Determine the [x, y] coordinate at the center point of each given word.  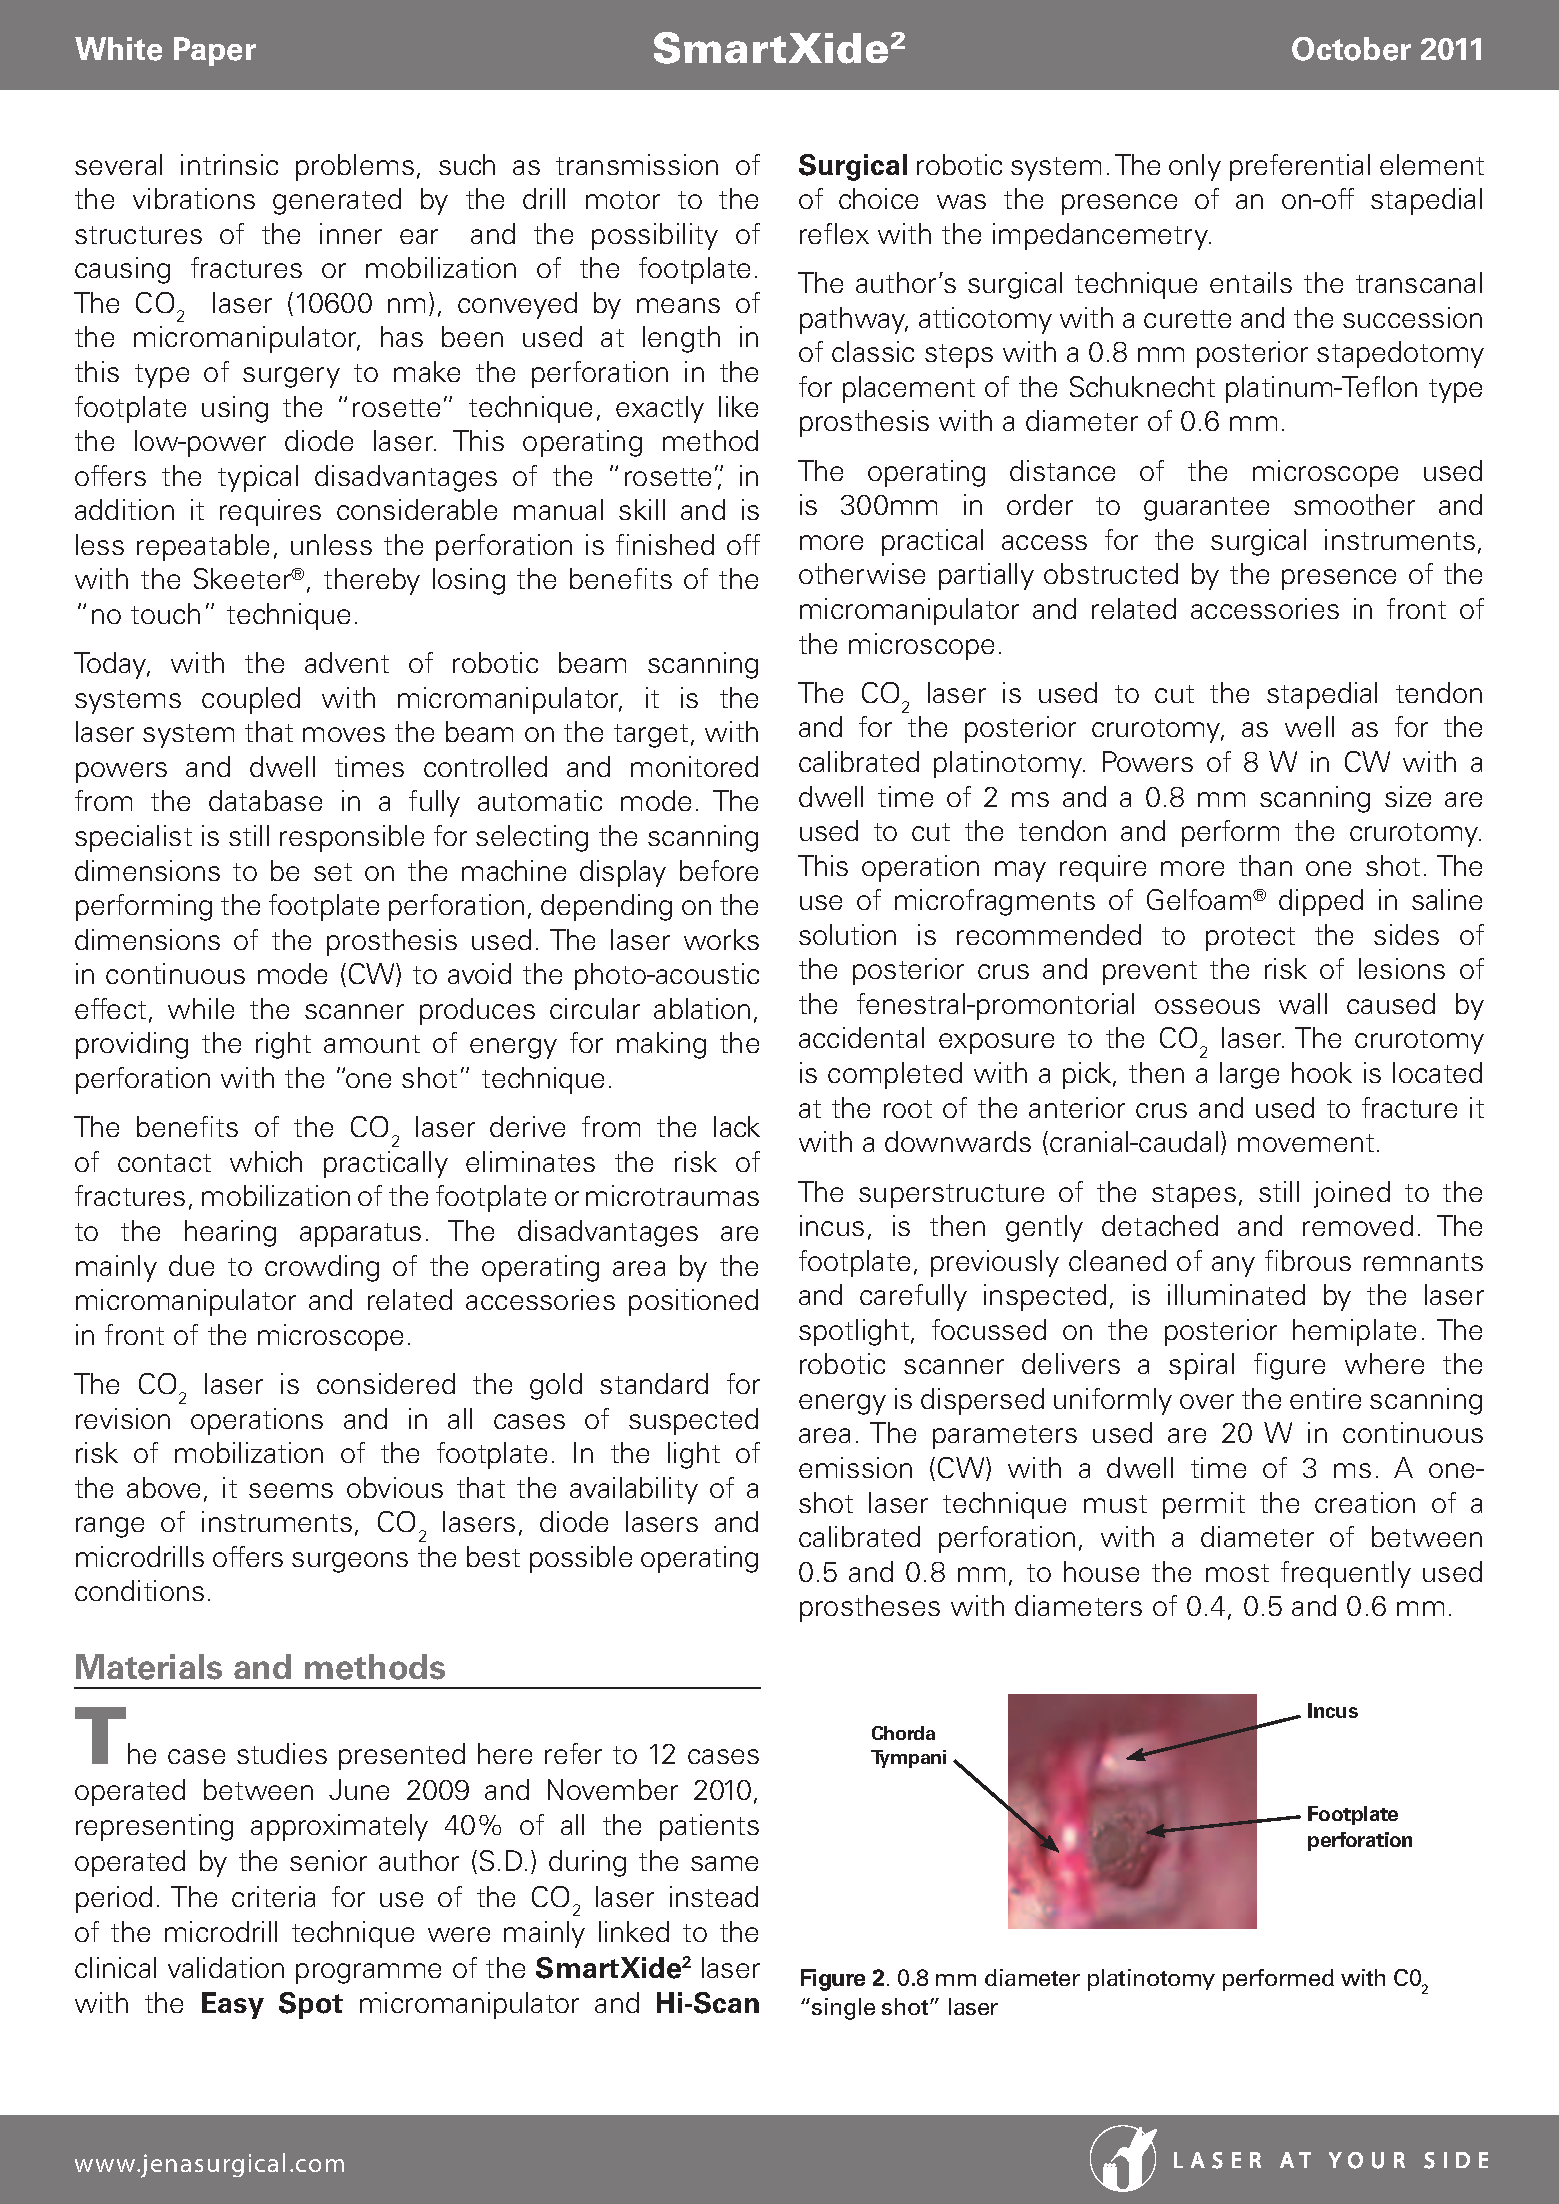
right [283, 1045]
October [1351, 49]
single [843, 2009]
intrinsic [229, 164]
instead [714, 1896]
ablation [702, 1008]
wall [1303, 1003]
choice [878, 198]
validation [226, 1967]
